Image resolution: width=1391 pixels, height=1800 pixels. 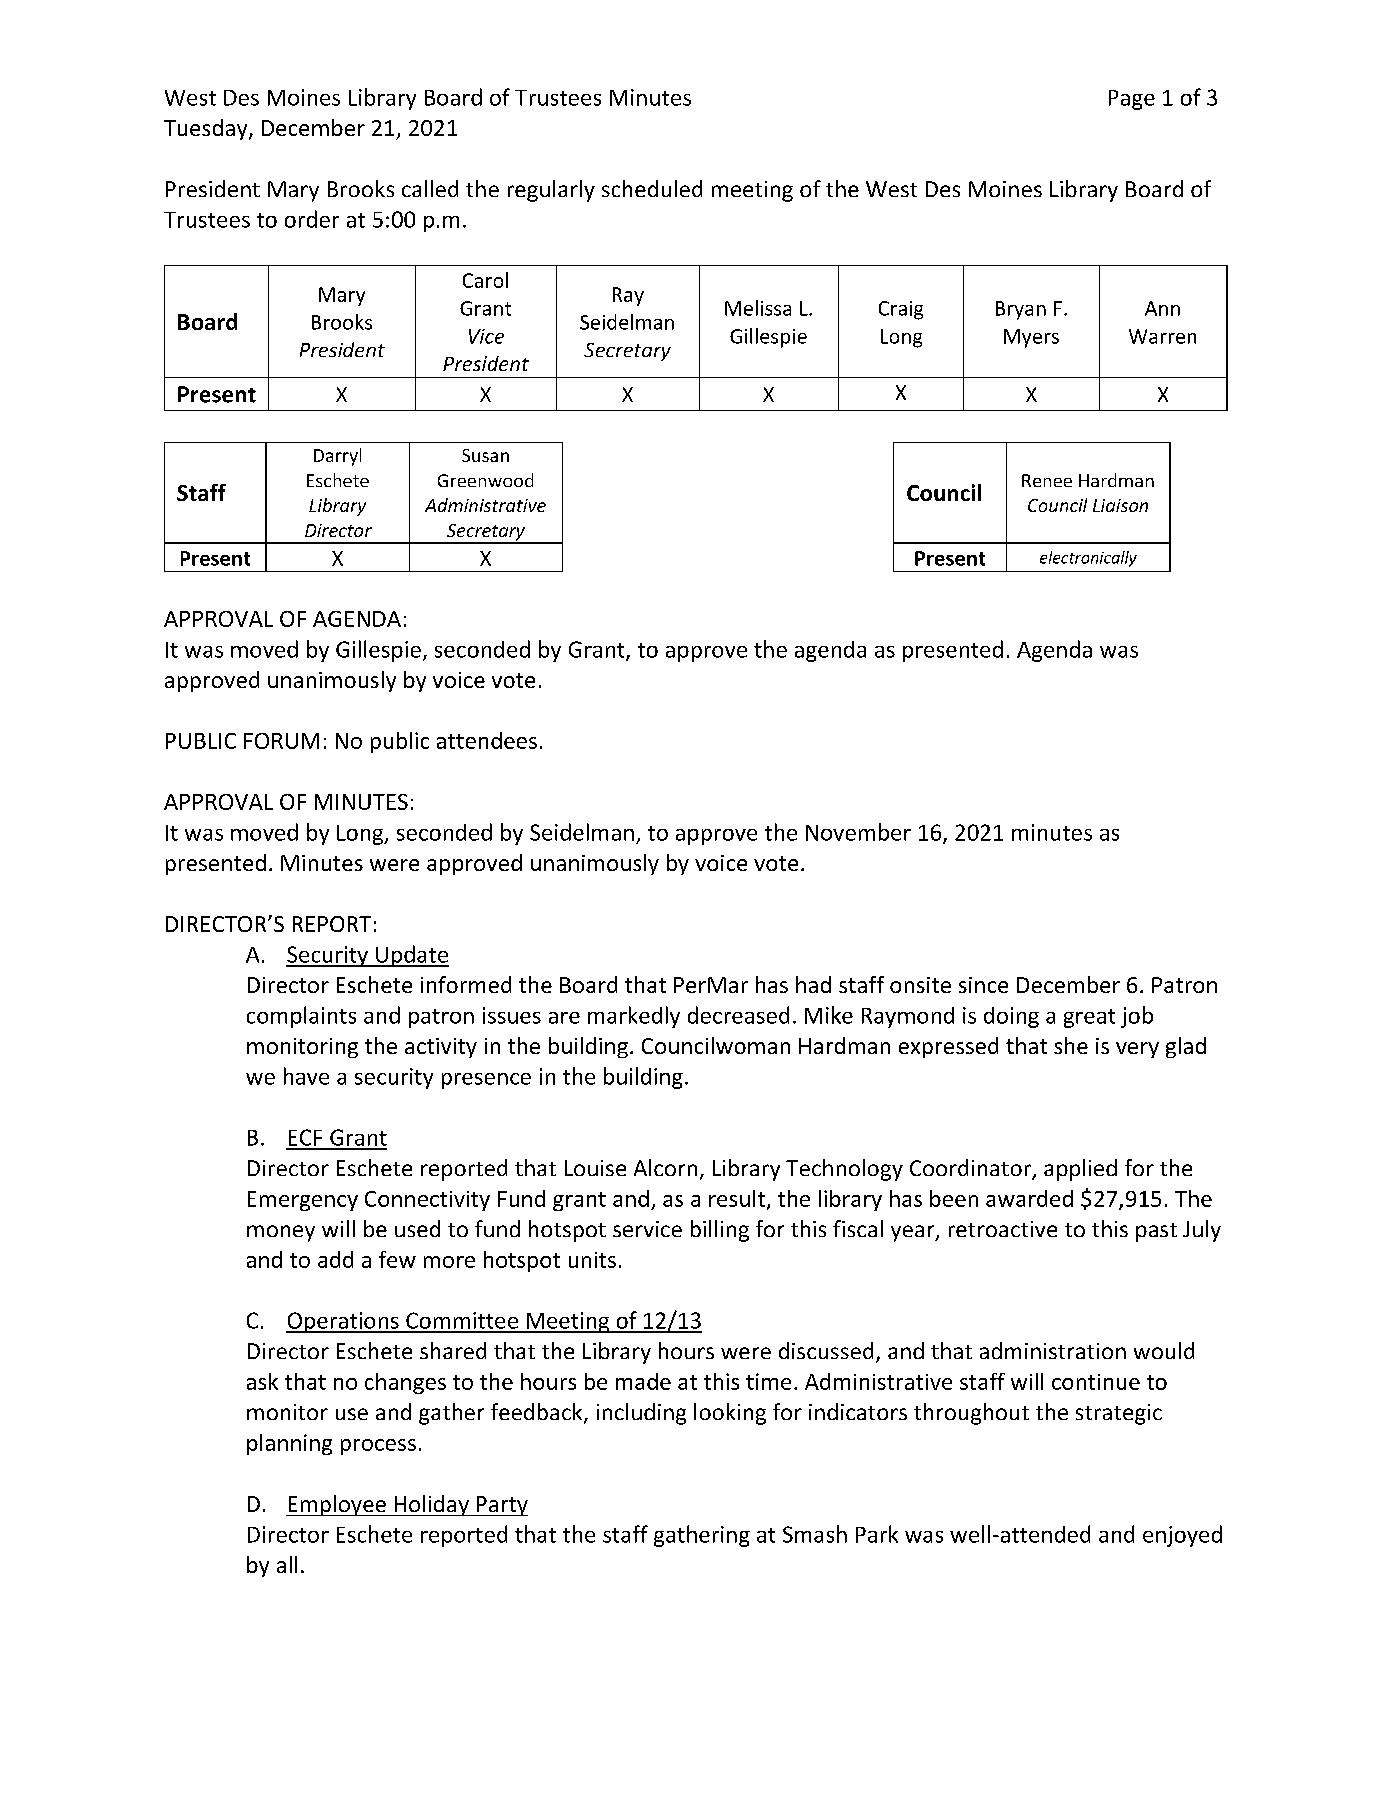 What do you see at coordinates (652, 188) in the document?
I see `scheduled` at bounding box center [652, 188].
